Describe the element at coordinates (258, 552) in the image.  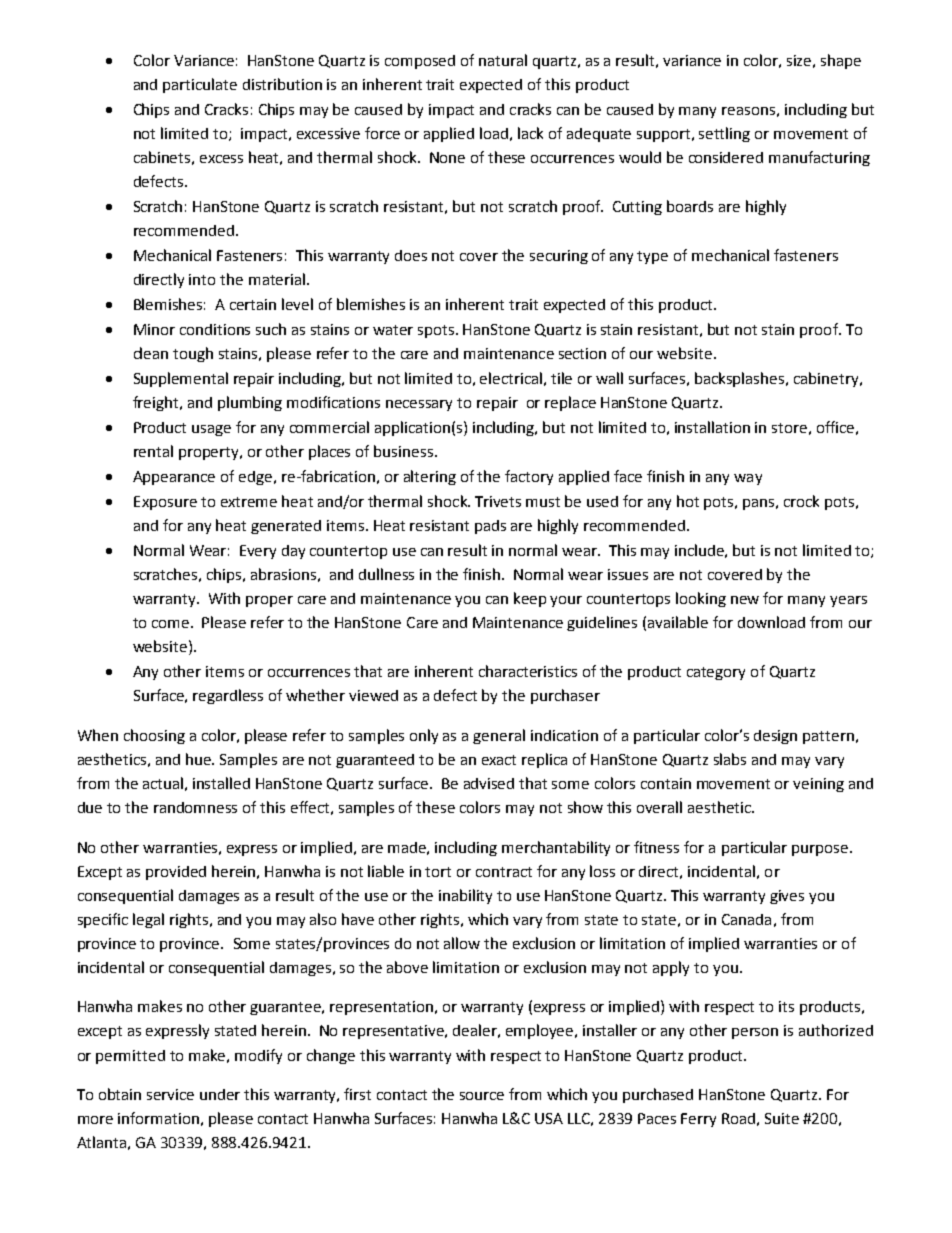
I see `Every` at that location.
